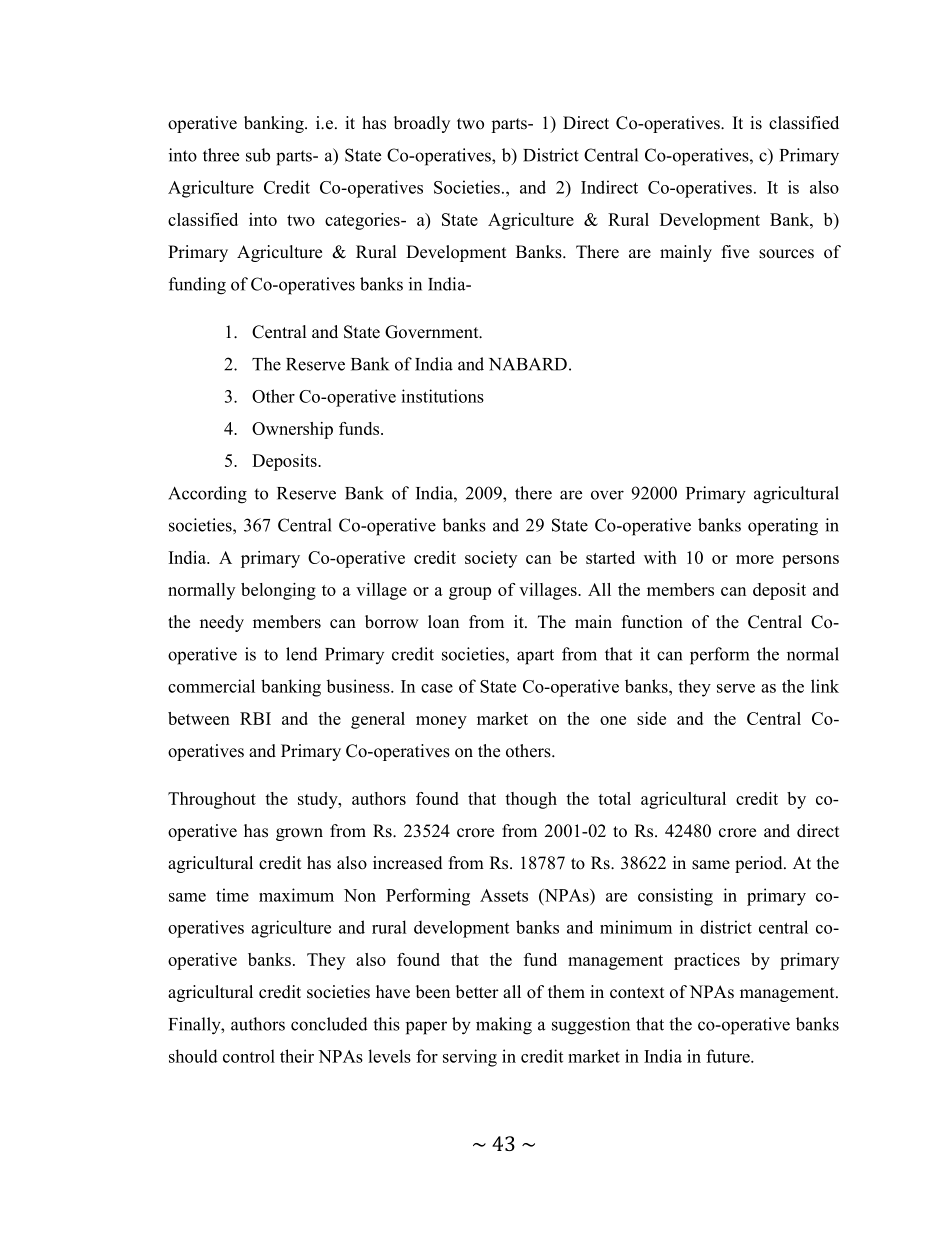  Describe the element at coordinates (470, 593) in the page. I see `group` at that location.
